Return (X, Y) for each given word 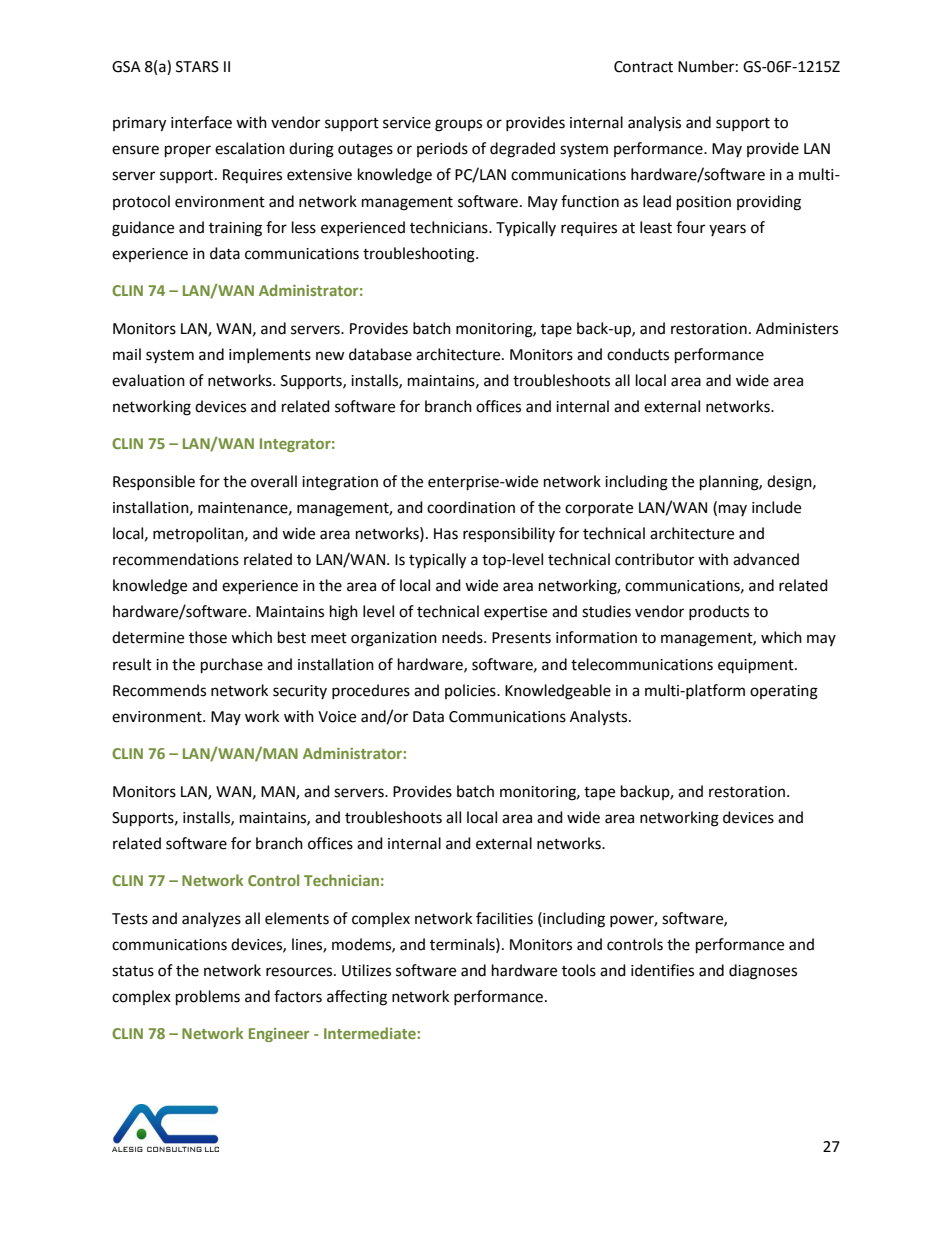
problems (208, 998)
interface (201, 122)
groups (458, 125)
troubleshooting (420, 255)
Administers (797, 328)
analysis (654, 124)
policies (471, 691)
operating (784, 692)
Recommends (159, 690)
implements (270, 355)
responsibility (509, 534)
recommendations (176, 559)
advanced (766, 559)
